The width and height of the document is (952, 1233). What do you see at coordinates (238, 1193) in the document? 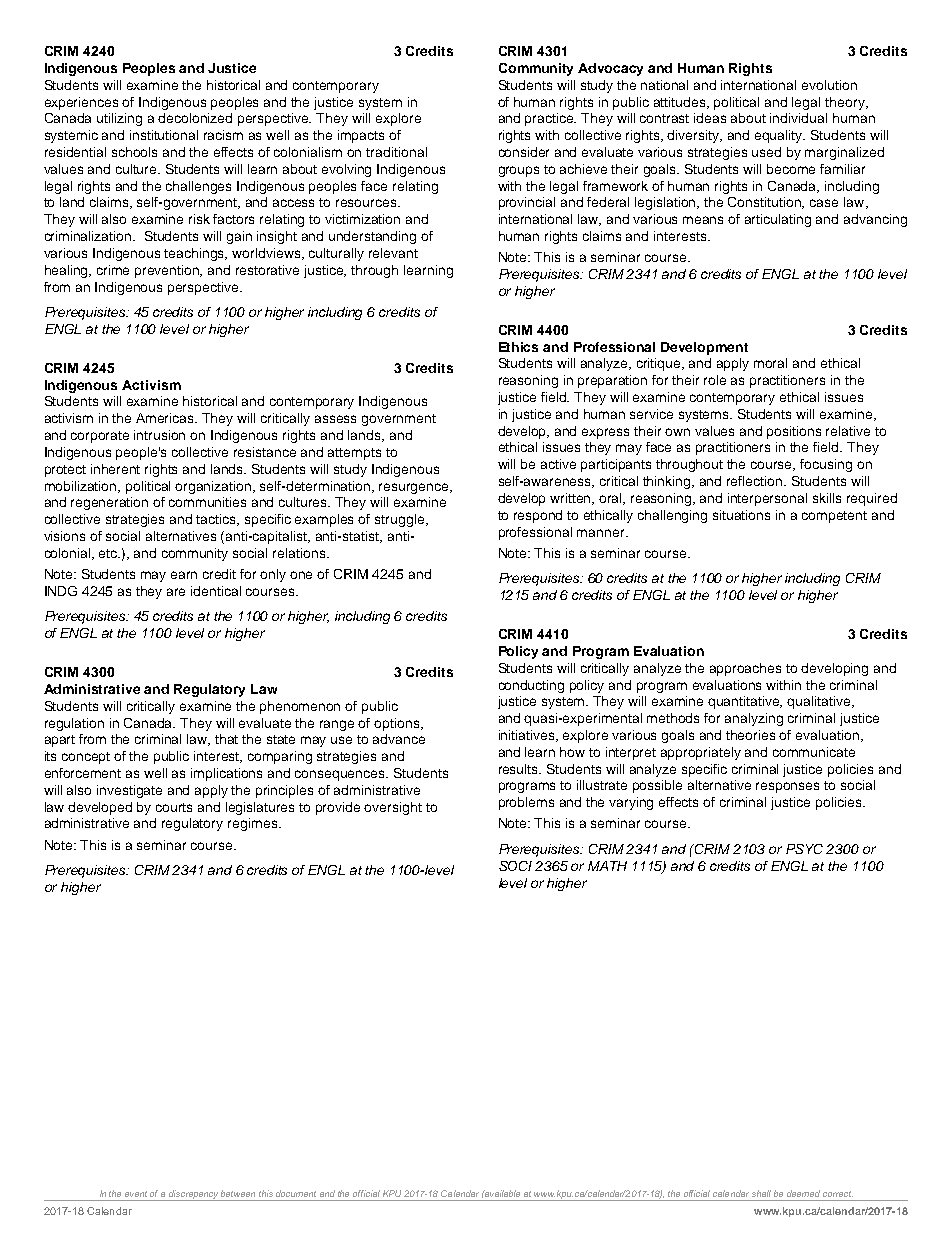
I see `between` at bounding box center [238, 1193].
